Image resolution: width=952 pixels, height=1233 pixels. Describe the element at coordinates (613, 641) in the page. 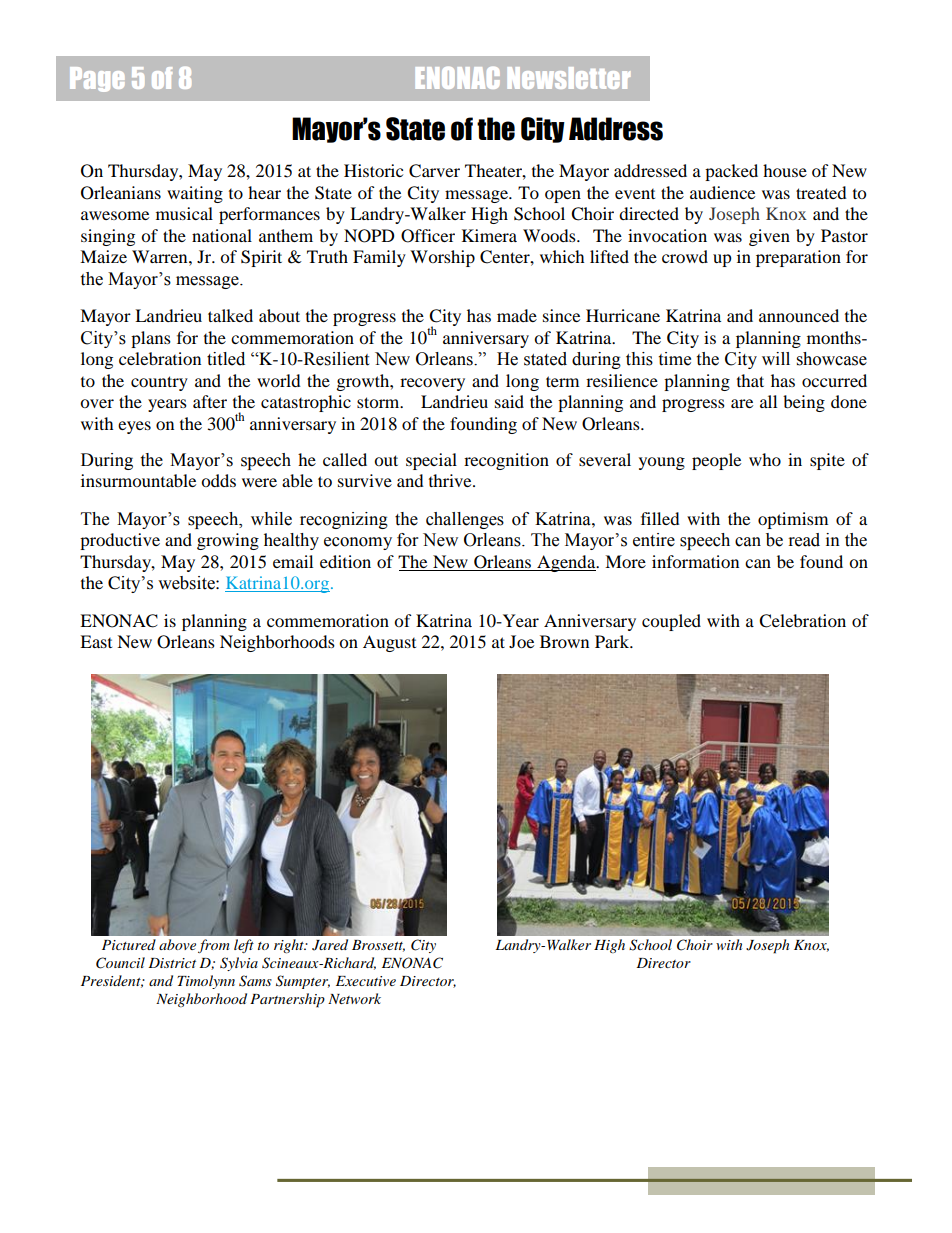

I see `Park` at that location.
